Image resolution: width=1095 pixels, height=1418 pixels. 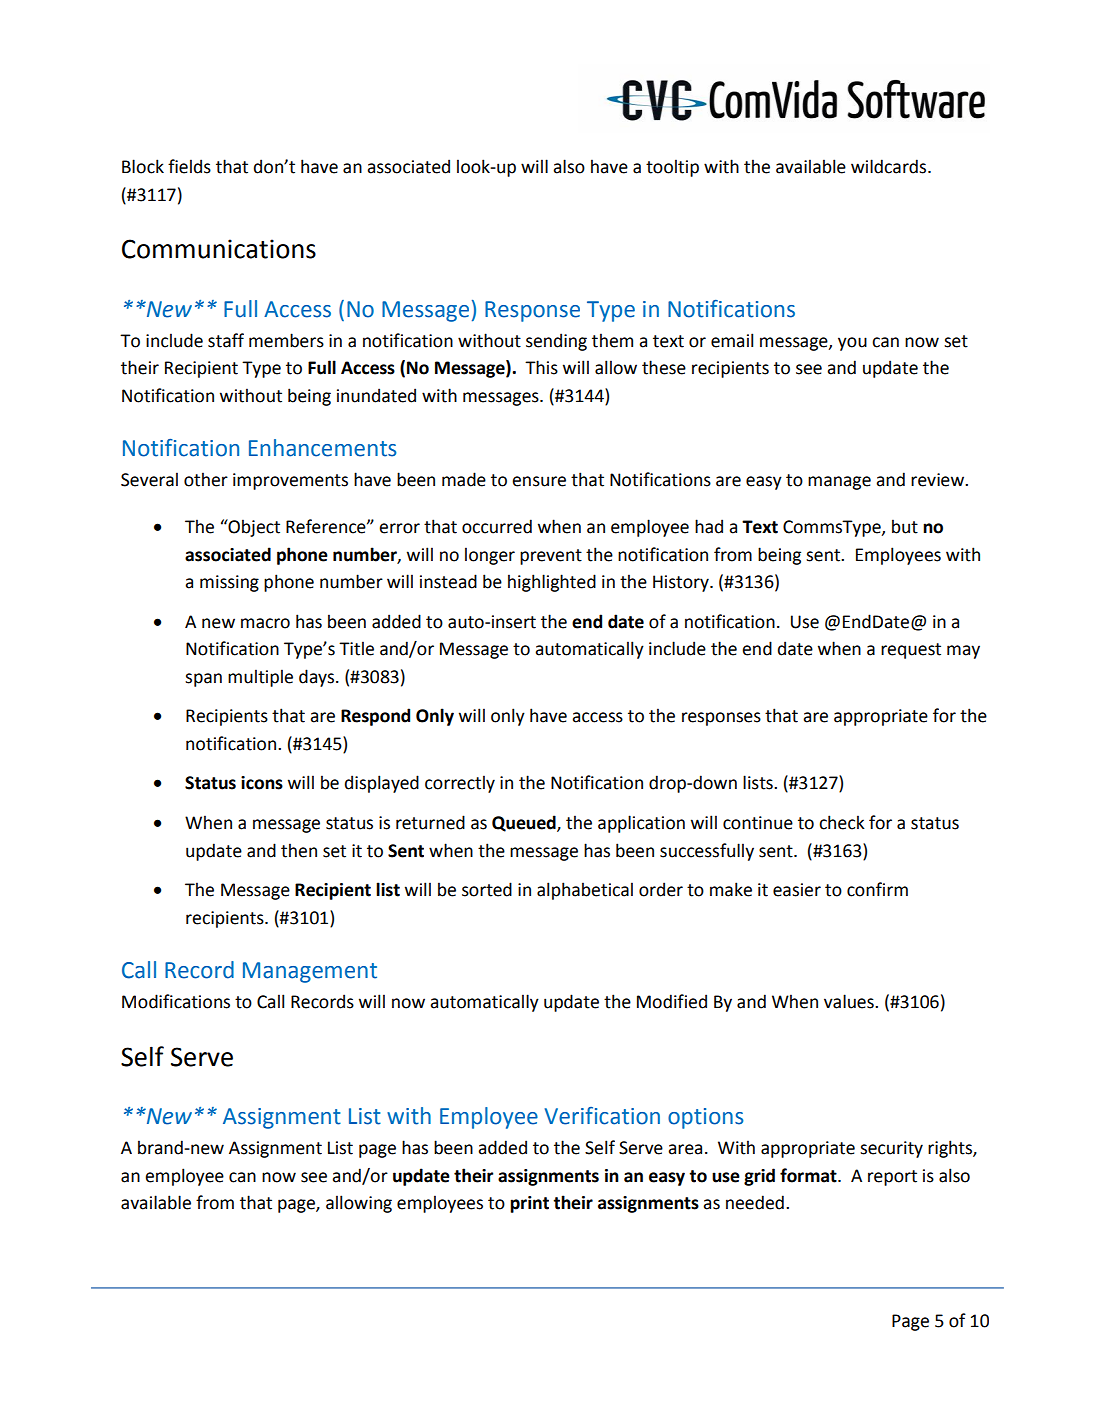 I want to click on Queued, so click(x=525, y=823).
